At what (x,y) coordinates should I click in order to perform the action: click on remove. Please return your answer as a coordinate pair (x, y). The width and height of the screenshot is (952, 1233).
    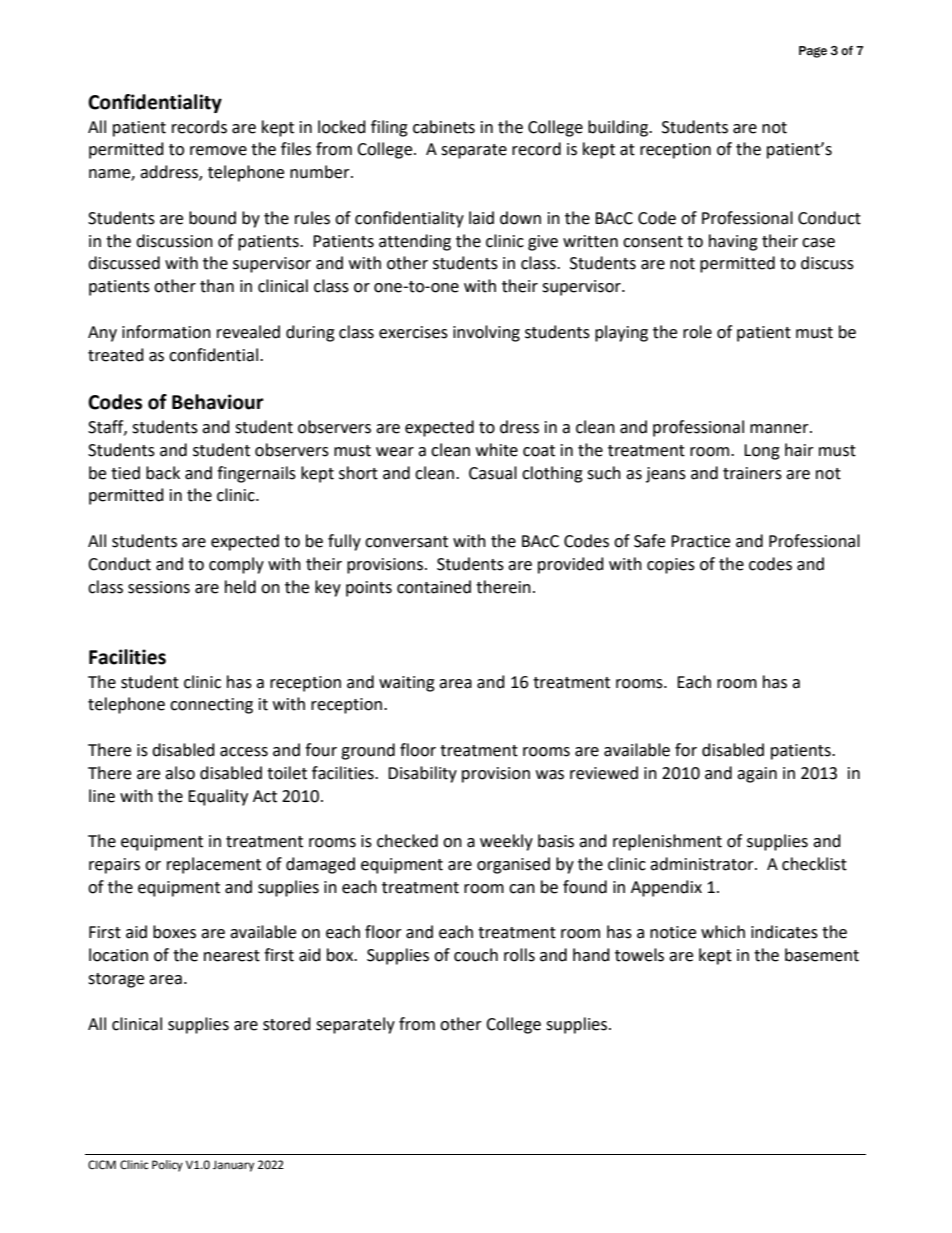
    Looking at the image, I should click on (218, 151).
